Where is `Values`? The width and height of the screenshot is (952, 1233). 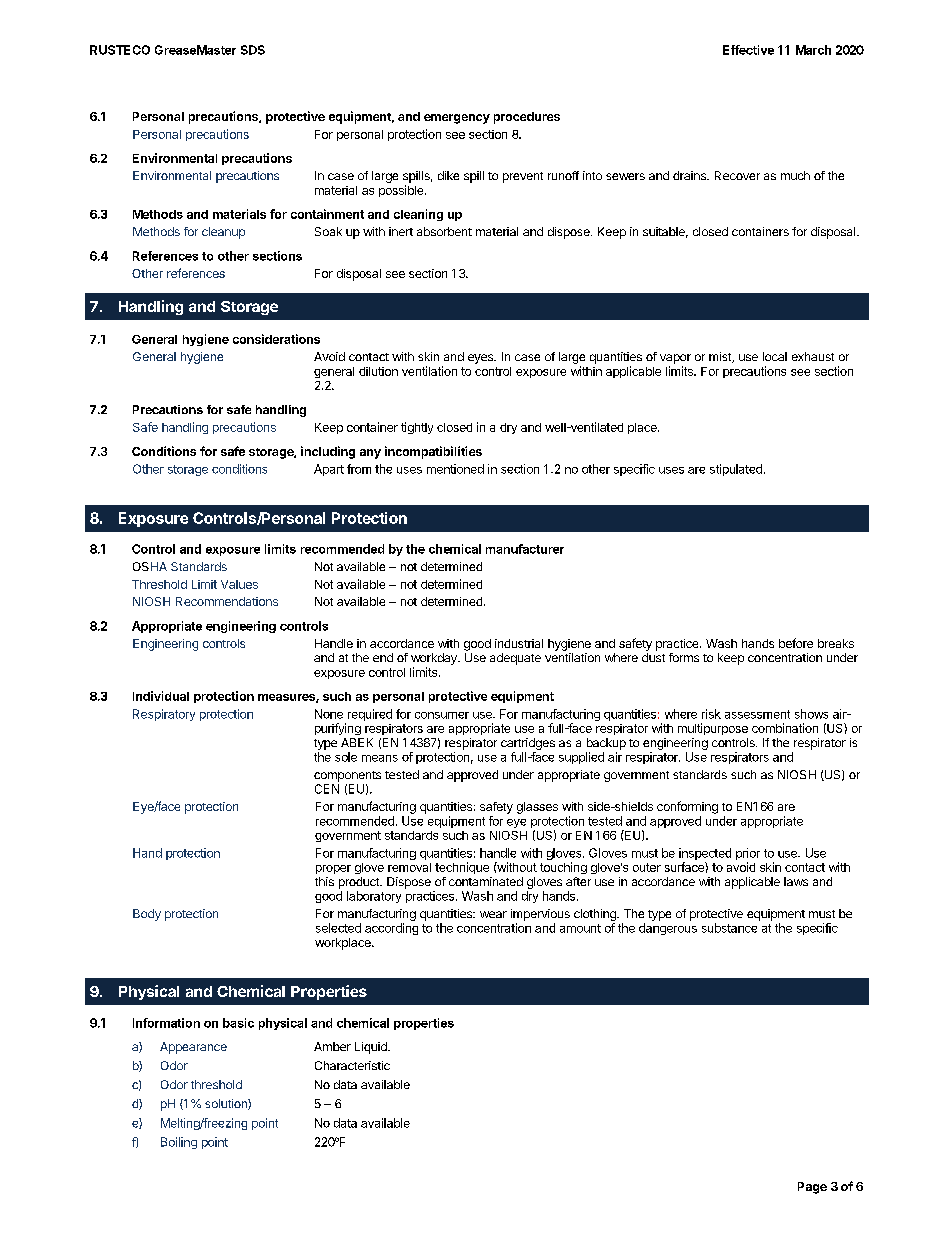 Values is located at coordinates (239, 584).
